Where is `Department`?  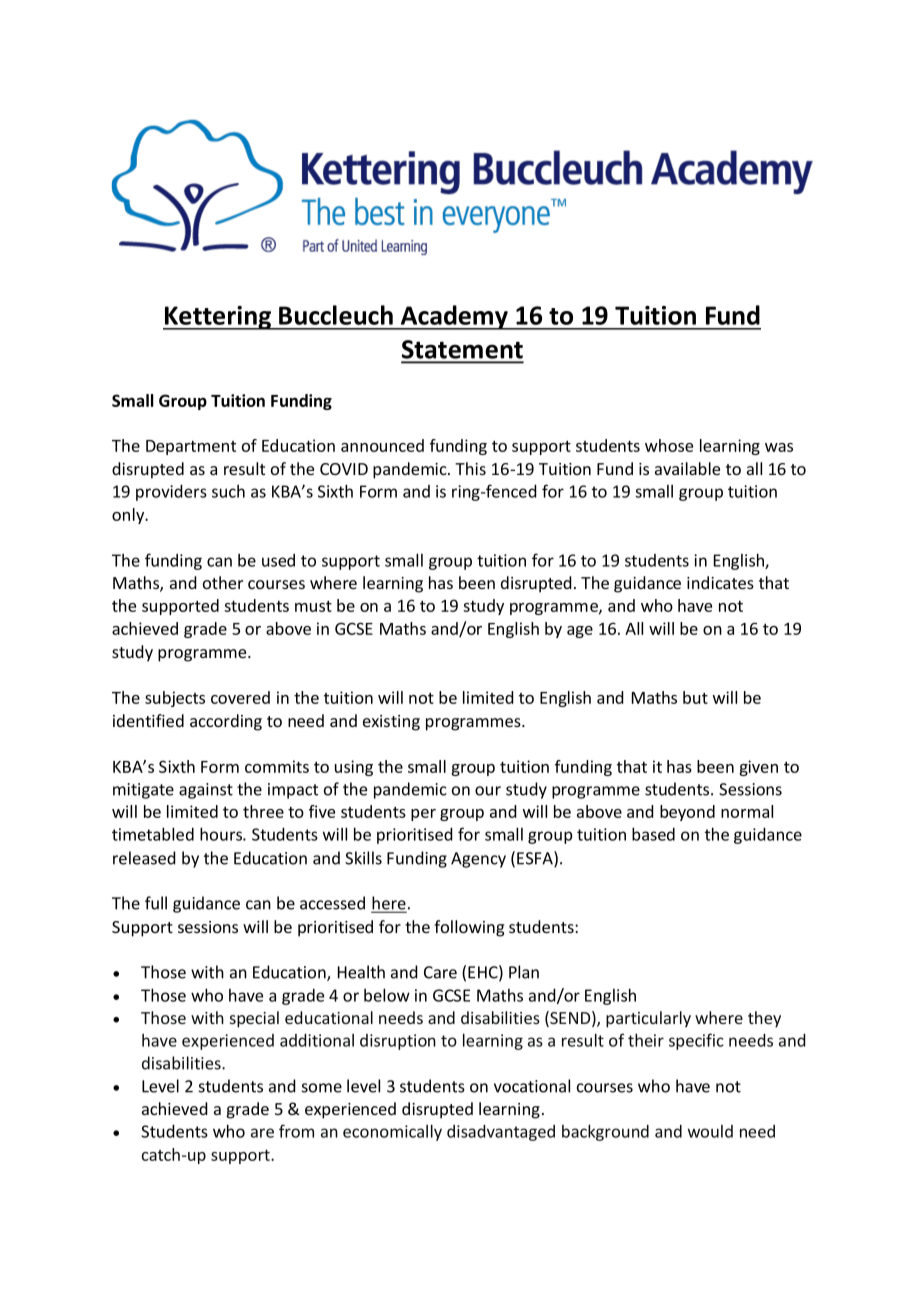
Department is located at coordinates (191, 447).
